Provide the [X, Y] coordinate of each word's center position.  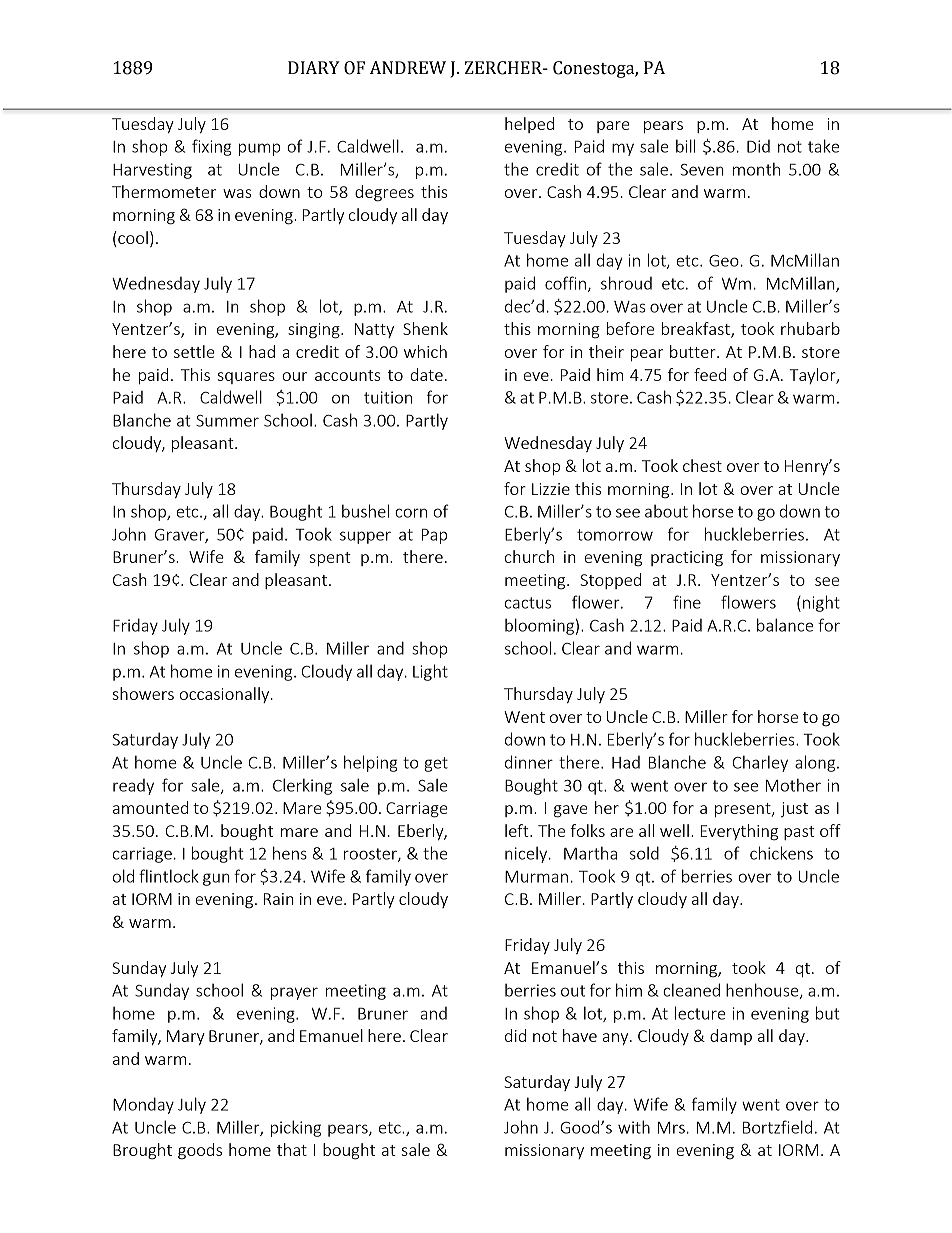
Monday [143, 1105]
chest [702, 465]
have [580, 1035]
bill [685, 146]
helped [529, 125]
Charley [760, 763]
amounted [151, 807]
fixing [211, 147]
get [436, 764]
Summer [227, 421]
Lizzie [551, 489]
